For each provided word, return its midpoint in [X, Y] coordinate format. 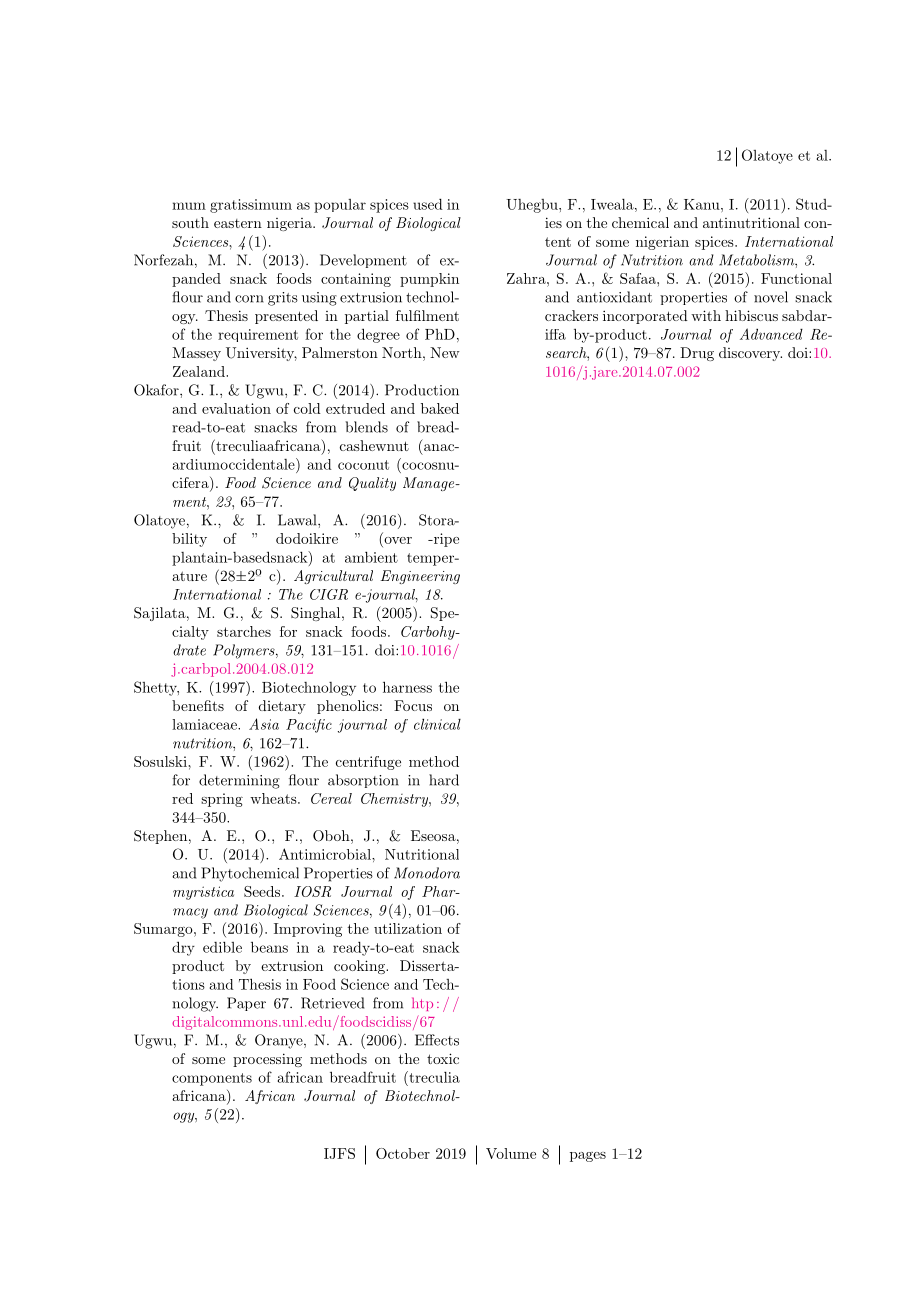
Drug [697, 354]
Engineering [420, 577]
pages [588, 1157]
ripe [445, 540]
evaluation [236, 408]
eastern [238, 223]
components [212, 1079]
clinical [437, 724]
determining [239, 781]
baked [440, 408]
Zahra [527, 278]
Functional [796, 278]
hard [444, 780]
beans [269, 947]
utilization [408, 928]
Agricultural [333, 577]
